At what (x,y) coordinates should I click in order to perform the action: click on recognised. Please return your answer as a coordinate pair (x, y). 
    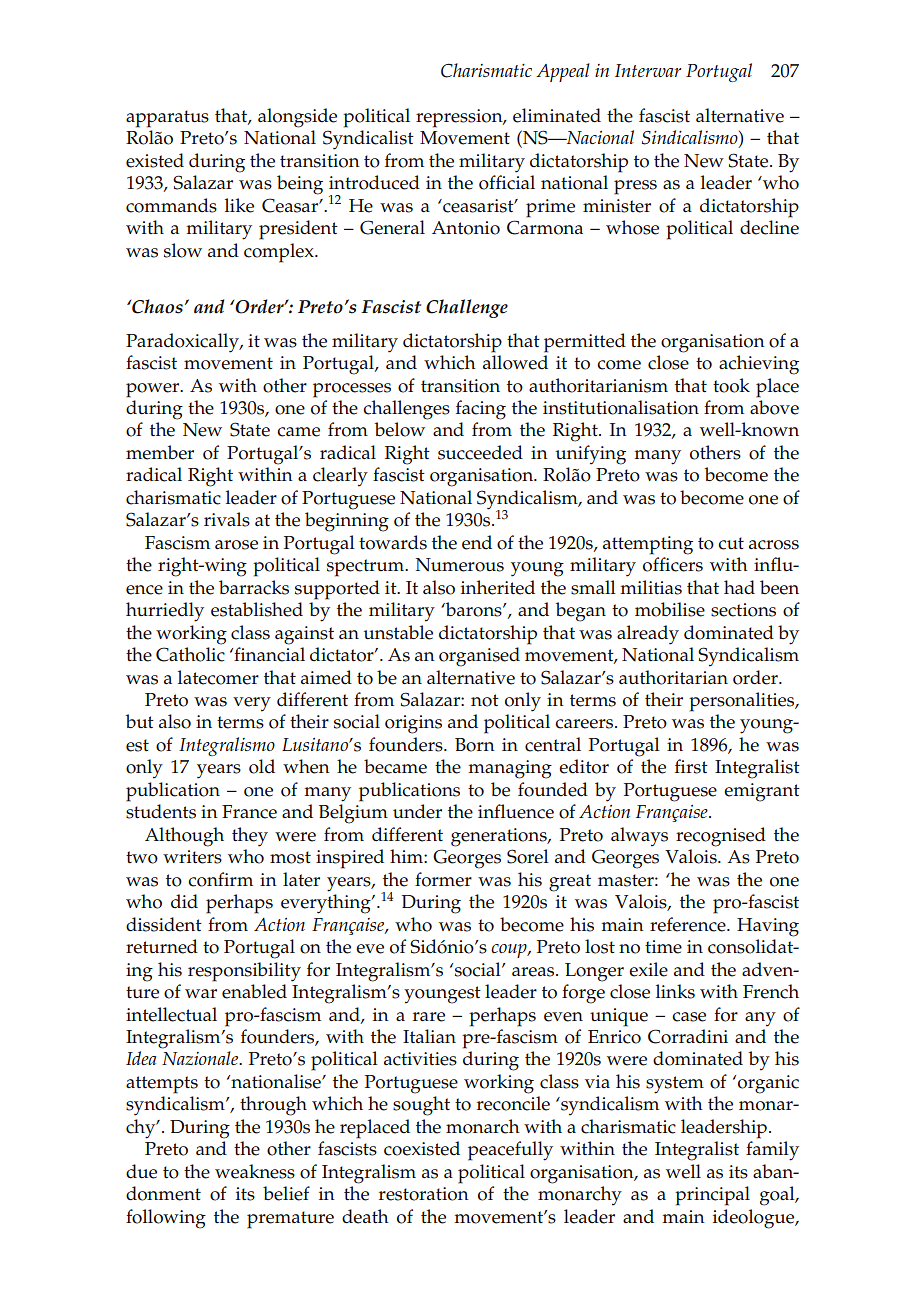
    Looking at the image, I should click on (721, 837).
